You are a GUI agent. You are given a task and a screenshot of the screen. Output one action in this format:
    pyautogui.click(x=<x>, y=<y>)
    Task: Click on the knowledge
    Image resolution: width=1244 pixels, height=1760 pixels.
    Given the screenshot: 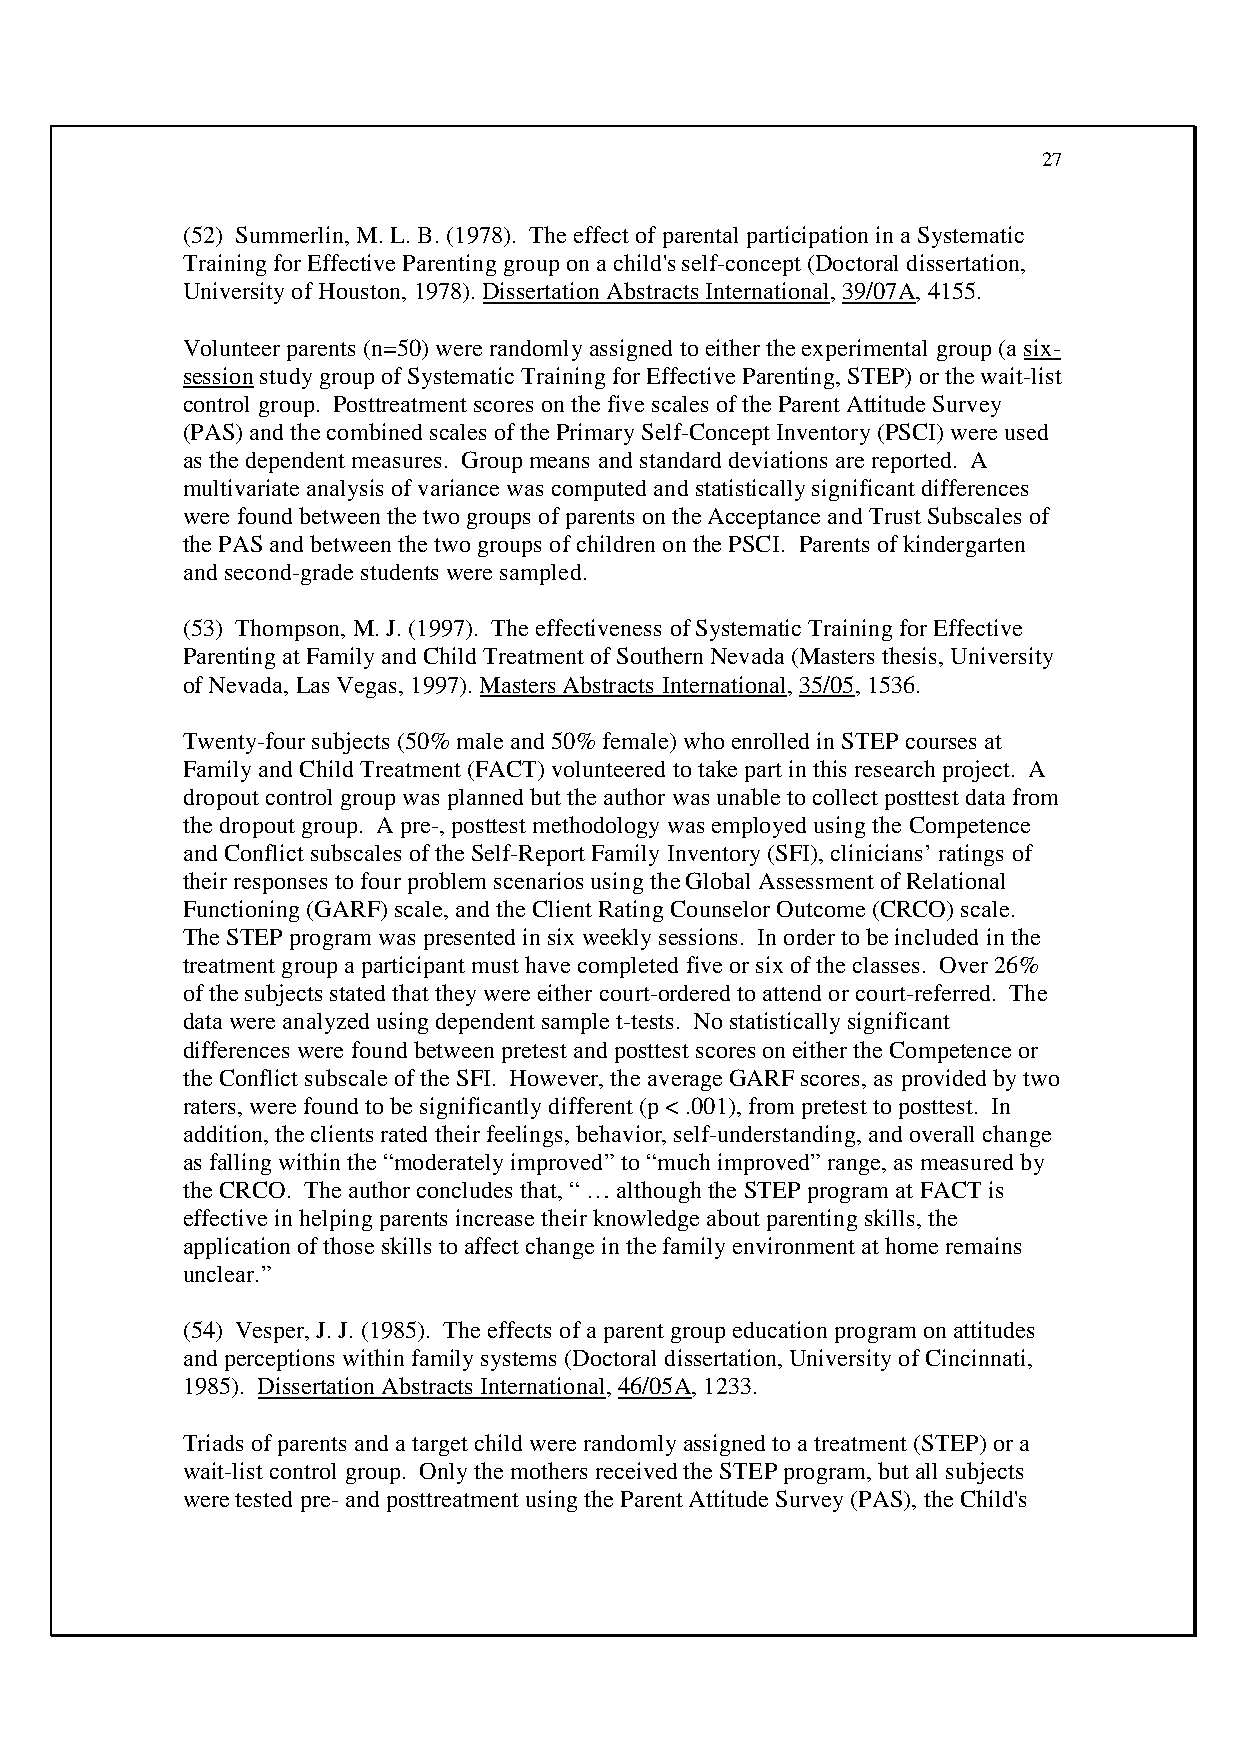 What is the action you would take?
    pyautogui.click(x=646, y=1220)
